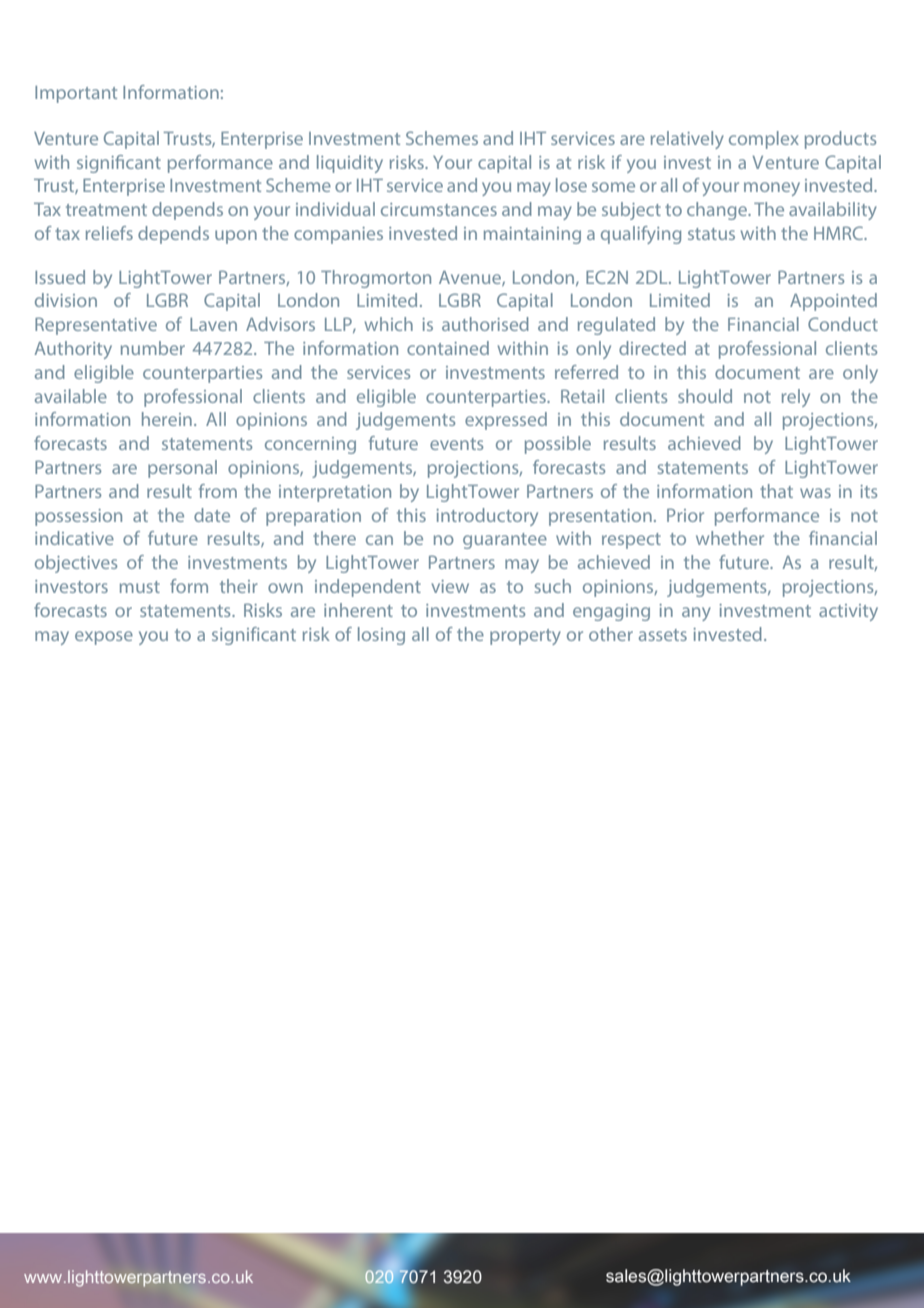 Image resolution: width=924 pixels, height=1308 pixels. Describe the element at coordinates (471, 278) in the page. I see `Avenue` at that location.
